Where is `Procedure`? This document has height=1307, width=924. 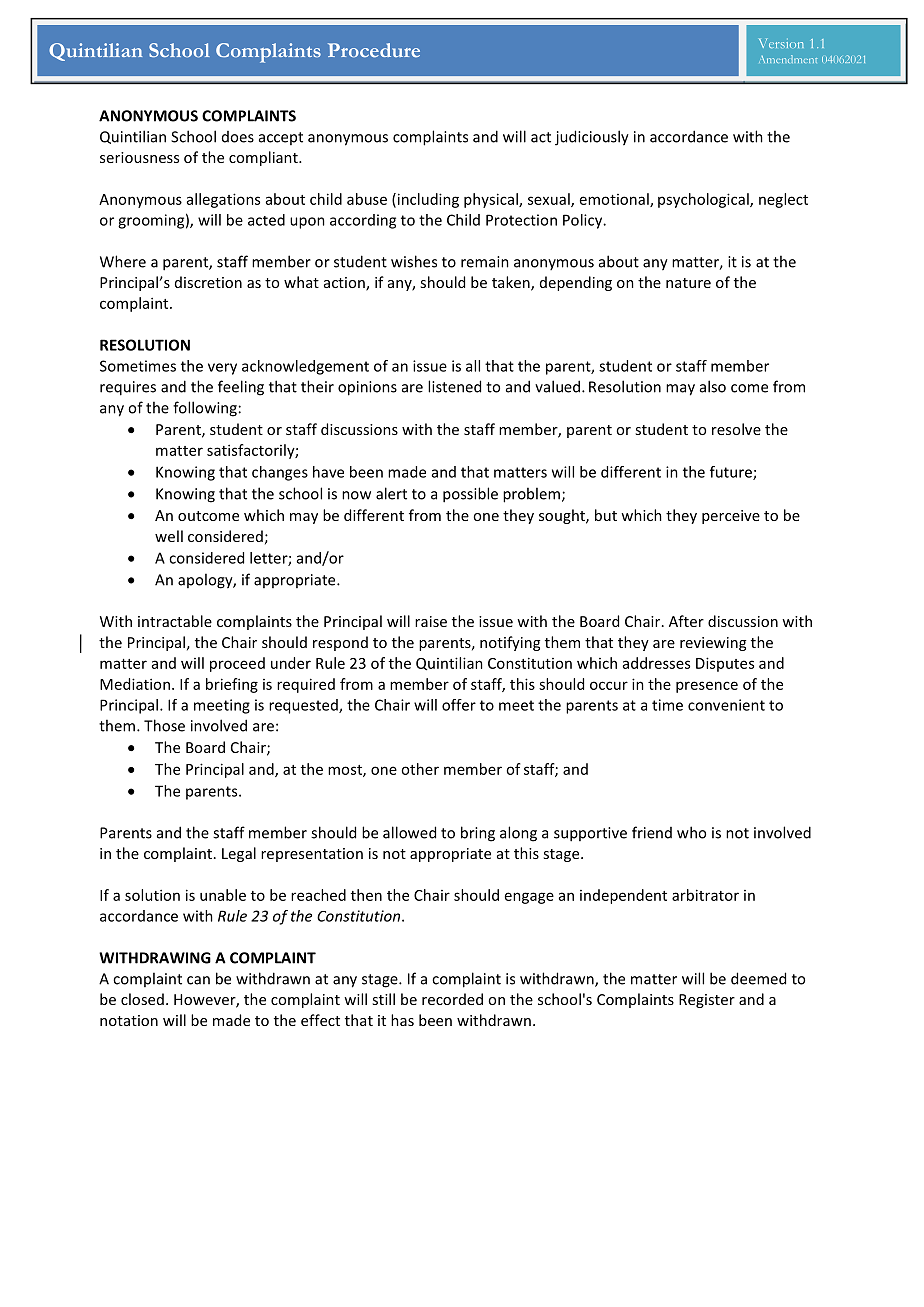 Procedure is located at coordinates (374, 50).
